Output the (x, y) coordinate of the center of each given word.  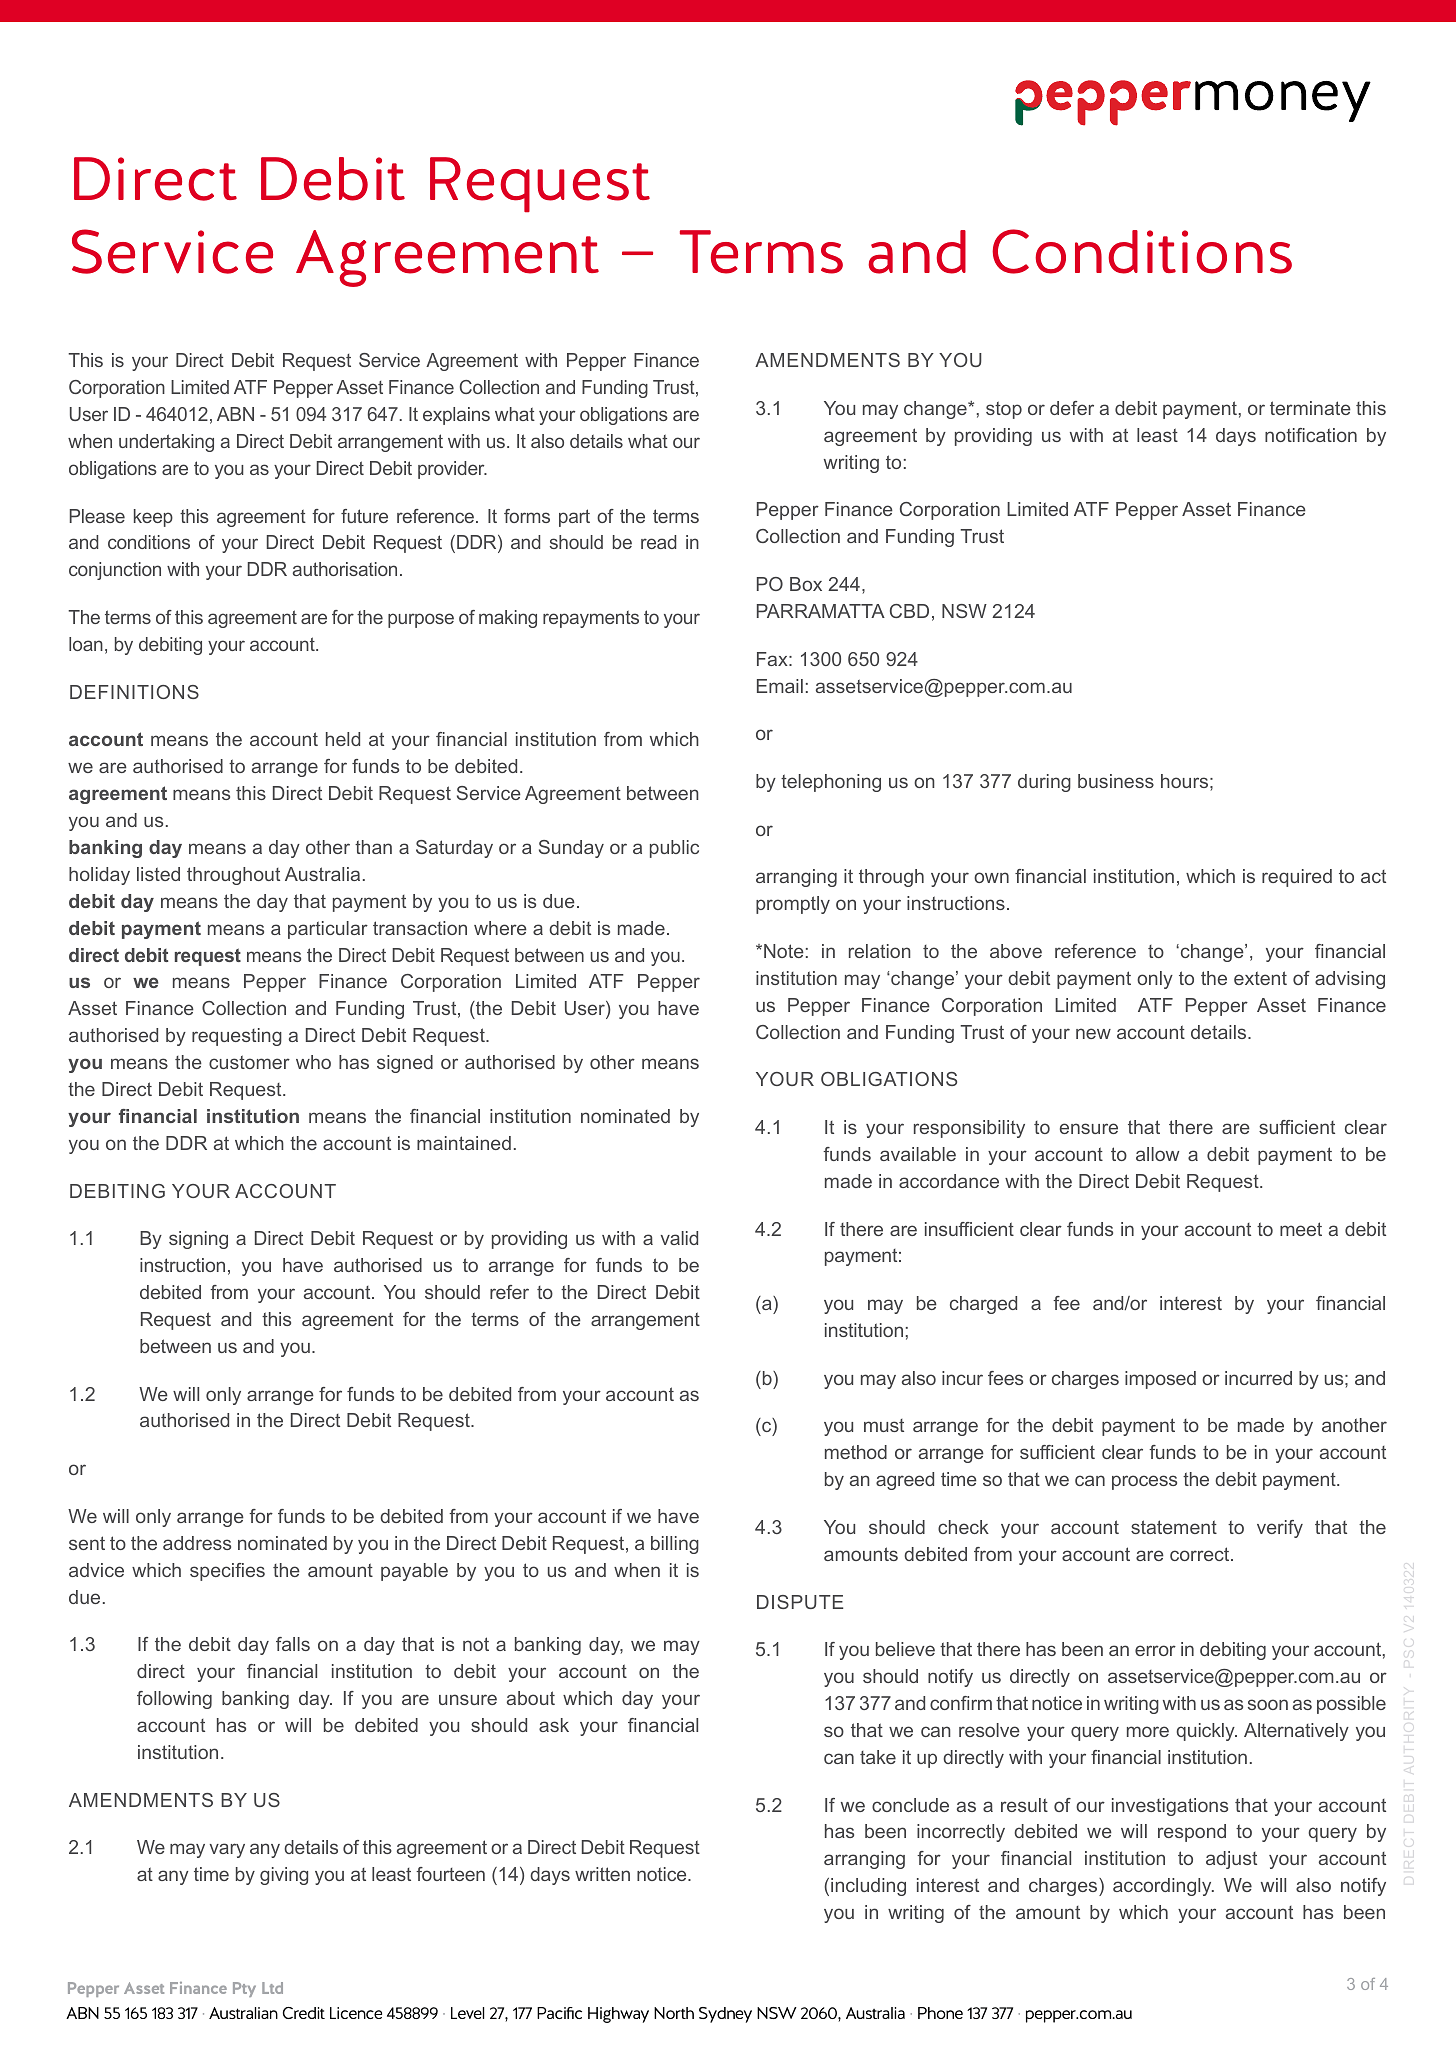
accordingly (1163, 1887)
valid (679, 1238)
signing (198, 1240)
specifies (227, 1572)
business (1116, 781)
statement (1174, 1527)
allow (1157, 1154)
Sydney (725, 2015)
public (674, 849)
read (658, 542)
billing (675, 1545)
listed (158, 874)
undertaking (166, 443)
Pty (244, 1989)
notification (1311, 435)
